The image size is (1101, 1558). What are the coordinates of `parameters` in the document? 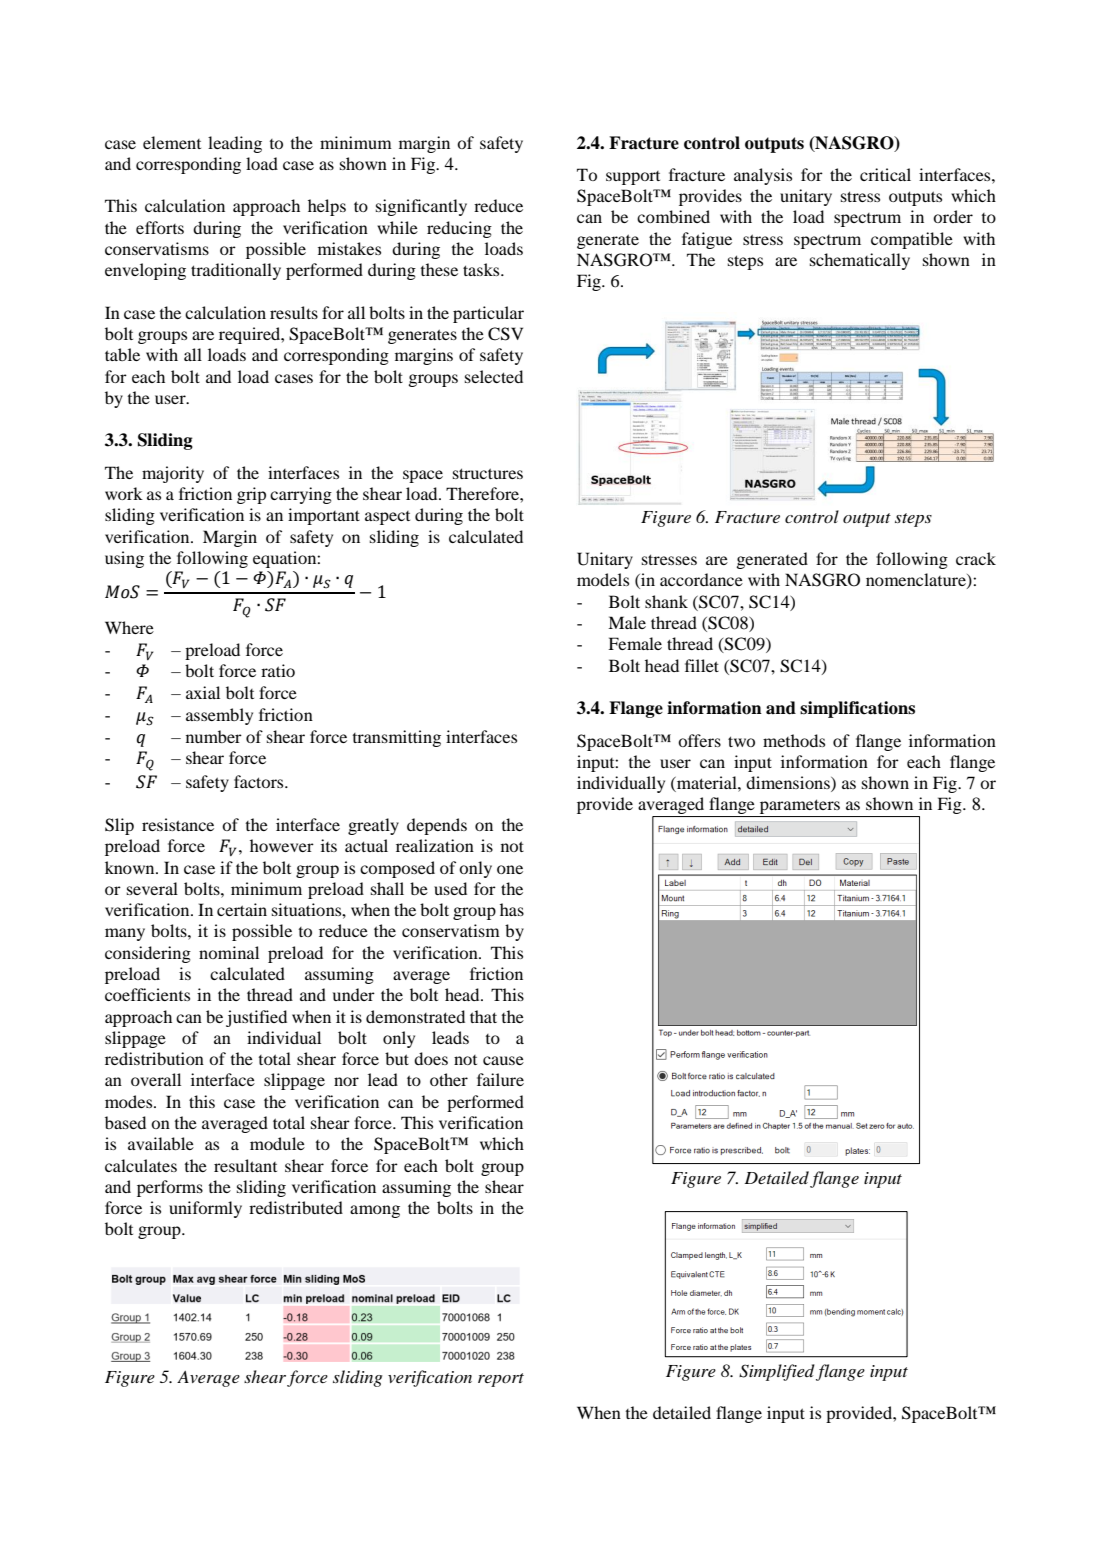 It's located at (800, 808).
